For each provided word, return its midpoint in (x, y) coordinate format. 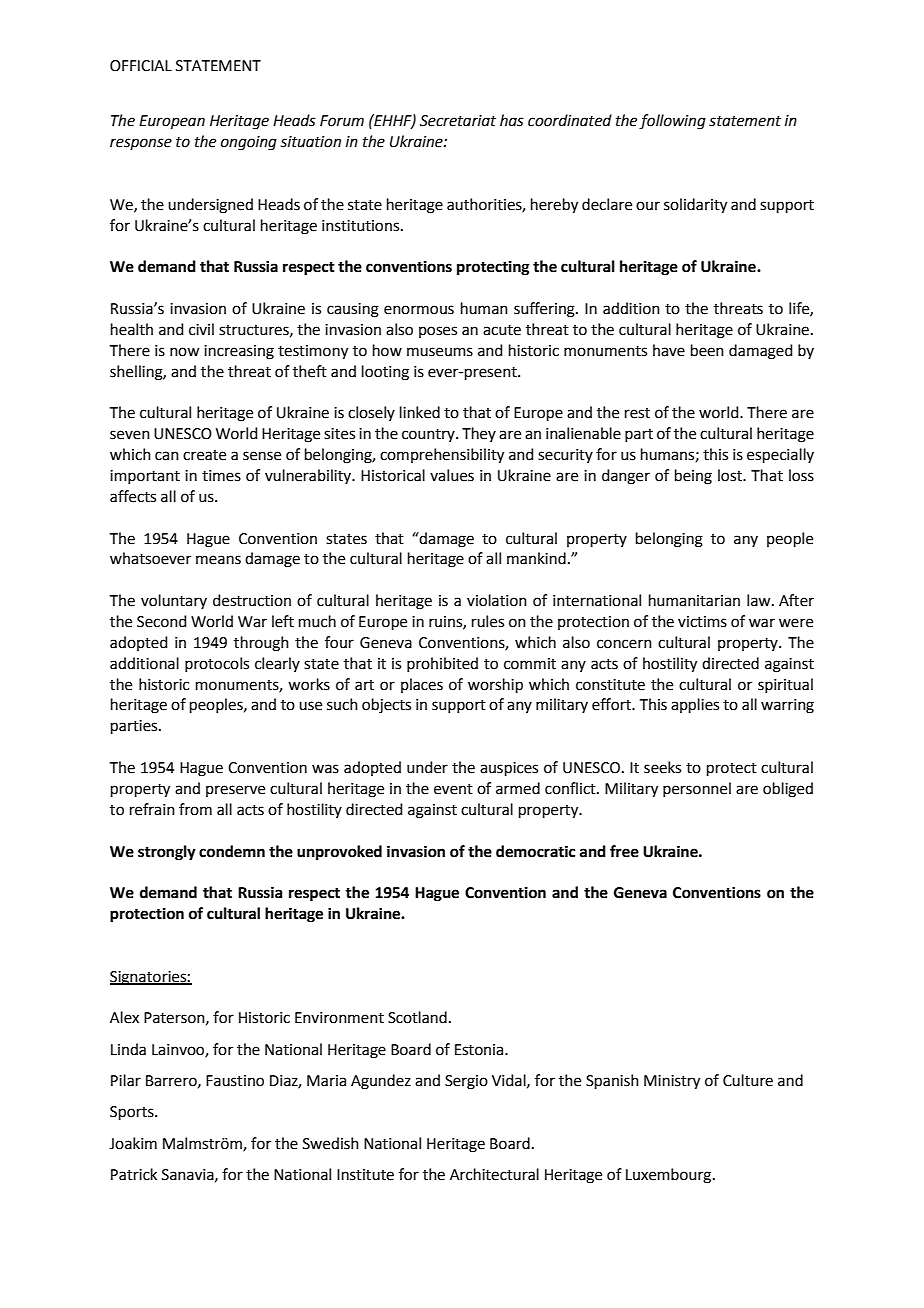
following (672, 122)
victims (702, 622)
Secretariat (458, 121)
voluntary (174, 601)
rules (488, 621)
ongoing (249, 143)
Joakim (133, 1143)
